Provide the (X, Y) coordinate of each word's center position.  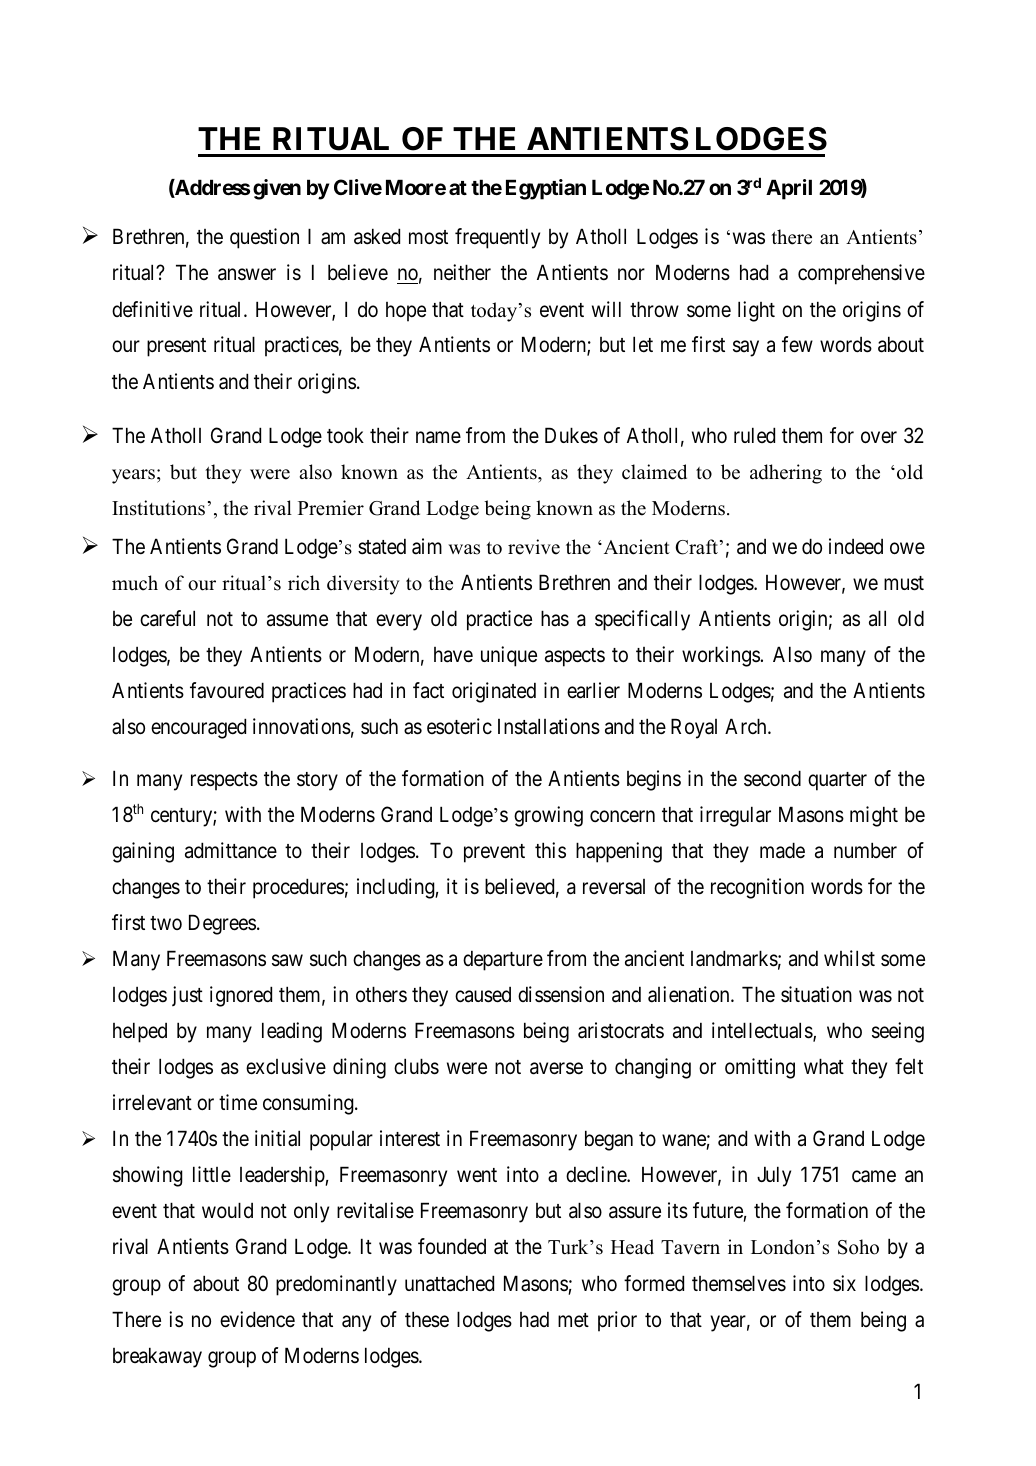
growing (548, 816)
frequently (497, 238)
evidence (257, 1319)
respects (224, 781)
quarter (837, 781)
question (264, 238)
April (789, 189)
